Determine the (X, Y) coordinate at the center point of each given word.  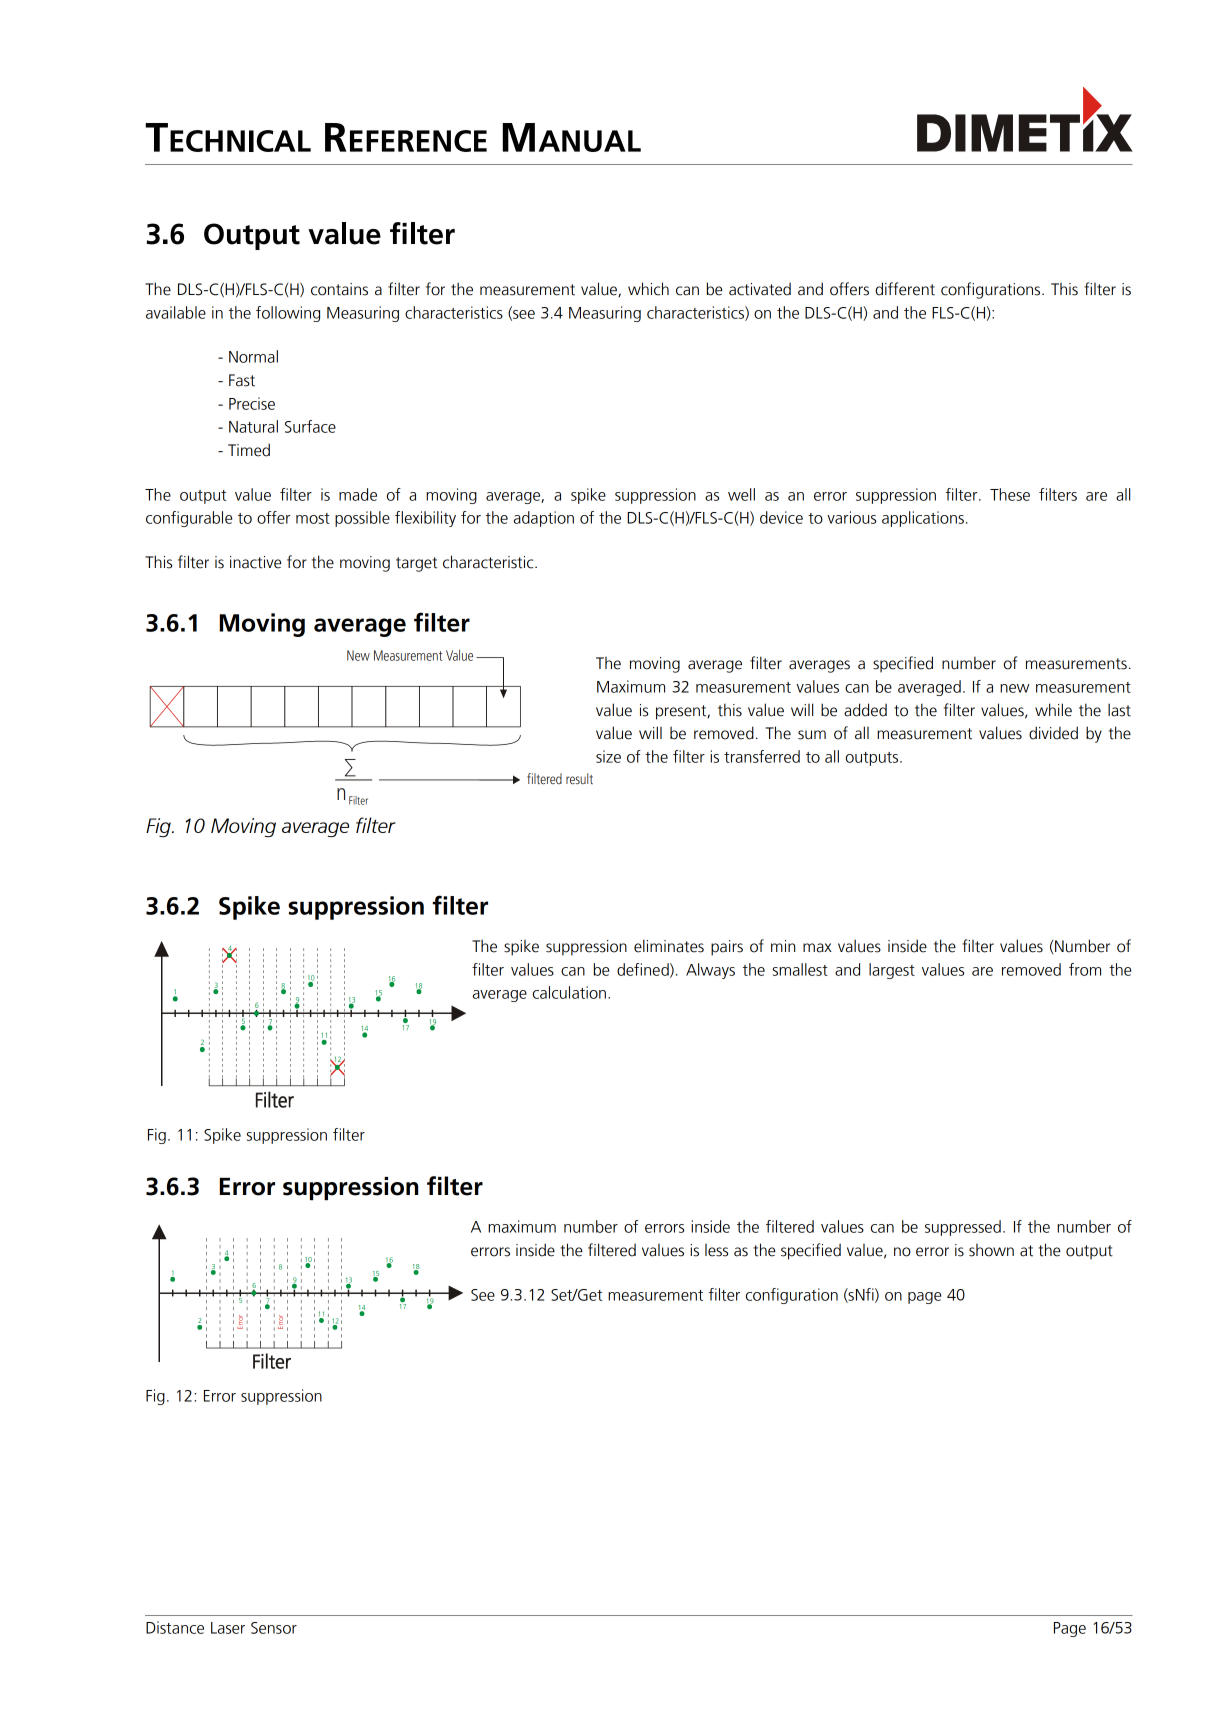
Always (710, 971)
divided (1053, 733)
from (1085, 969)
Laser (228, 1628)
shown (991, 1250)
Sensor (274, 1628)
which (648, 289)
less (716, 1250)
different (905, 289)
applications (923, 519)
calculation (569, 992)
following (288, 314)
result (579, 779)
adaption (544, 519)
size (608, 756)
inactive (256, 562)
